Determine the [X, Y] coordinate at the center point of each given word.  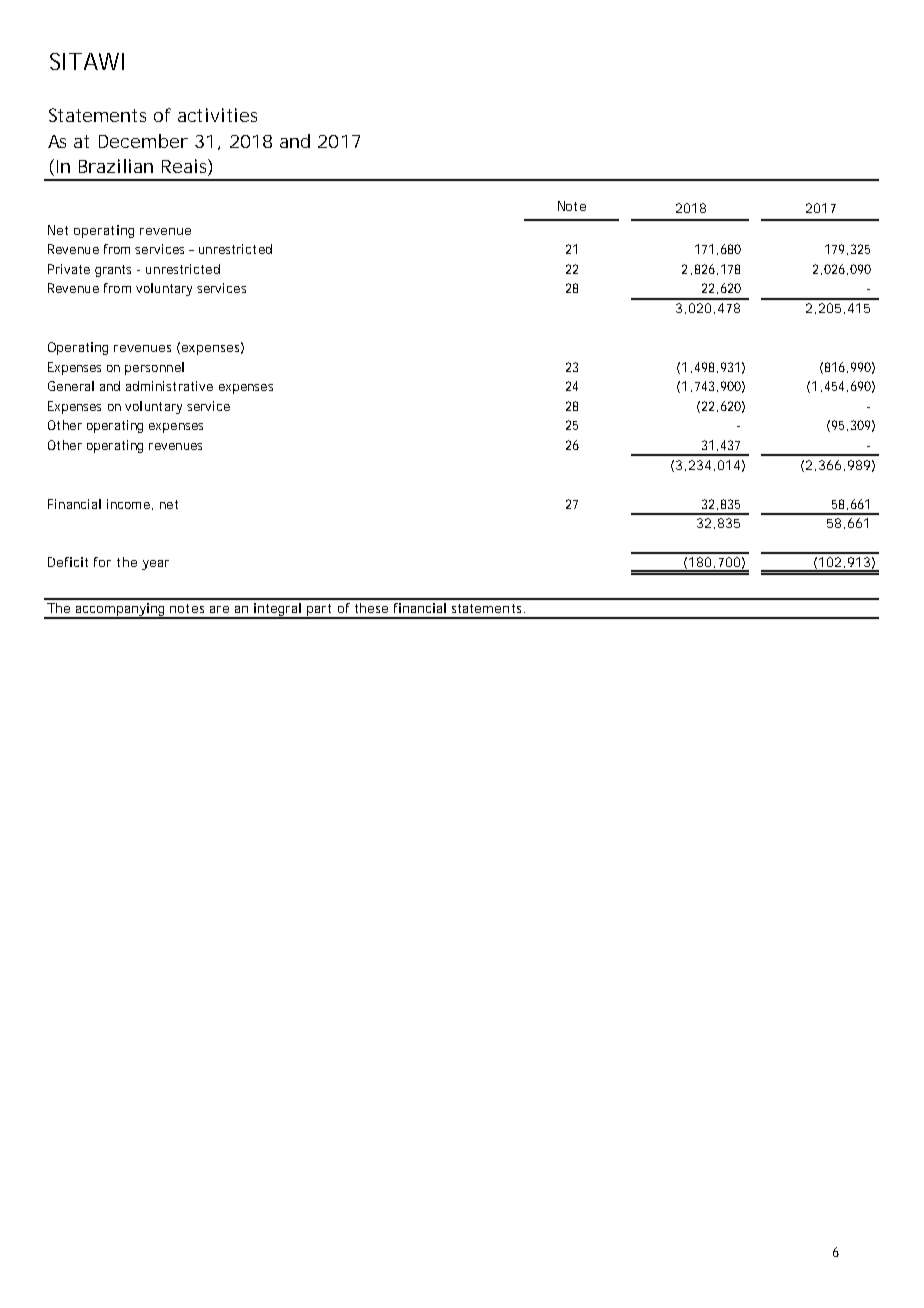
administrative [169, 386]
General [71, 386]
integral [277, 611]
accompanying [121, 611]
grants [113, 271]
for [102, 562]
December [143, 141]
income [128, 504]
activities [217, 115]
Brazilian [116, 166]
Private [69, 269]
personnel [154, 368]
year [155, 565]
